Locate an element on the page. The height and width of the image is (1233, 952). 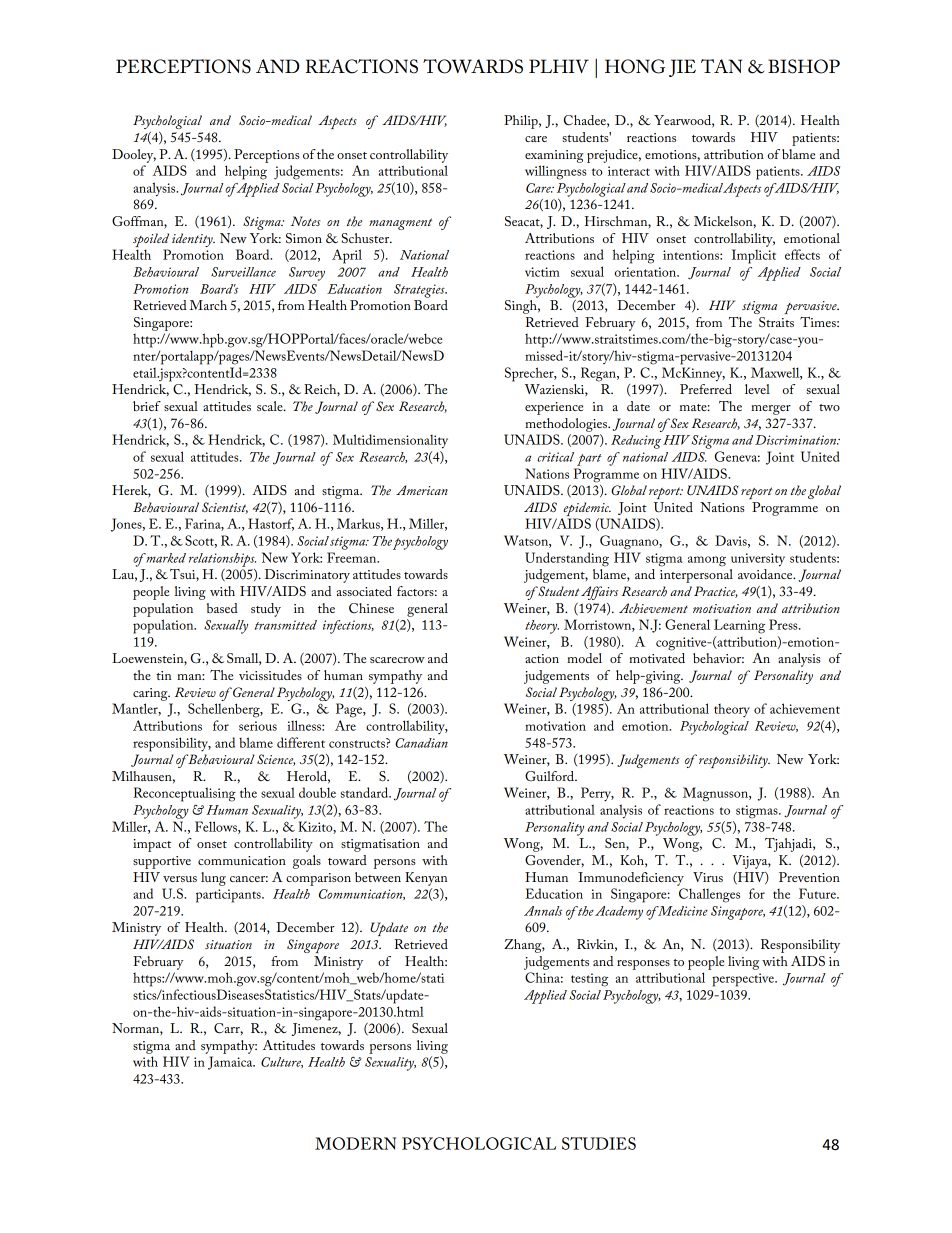
Dooley is located at coordinates (134, 156).
